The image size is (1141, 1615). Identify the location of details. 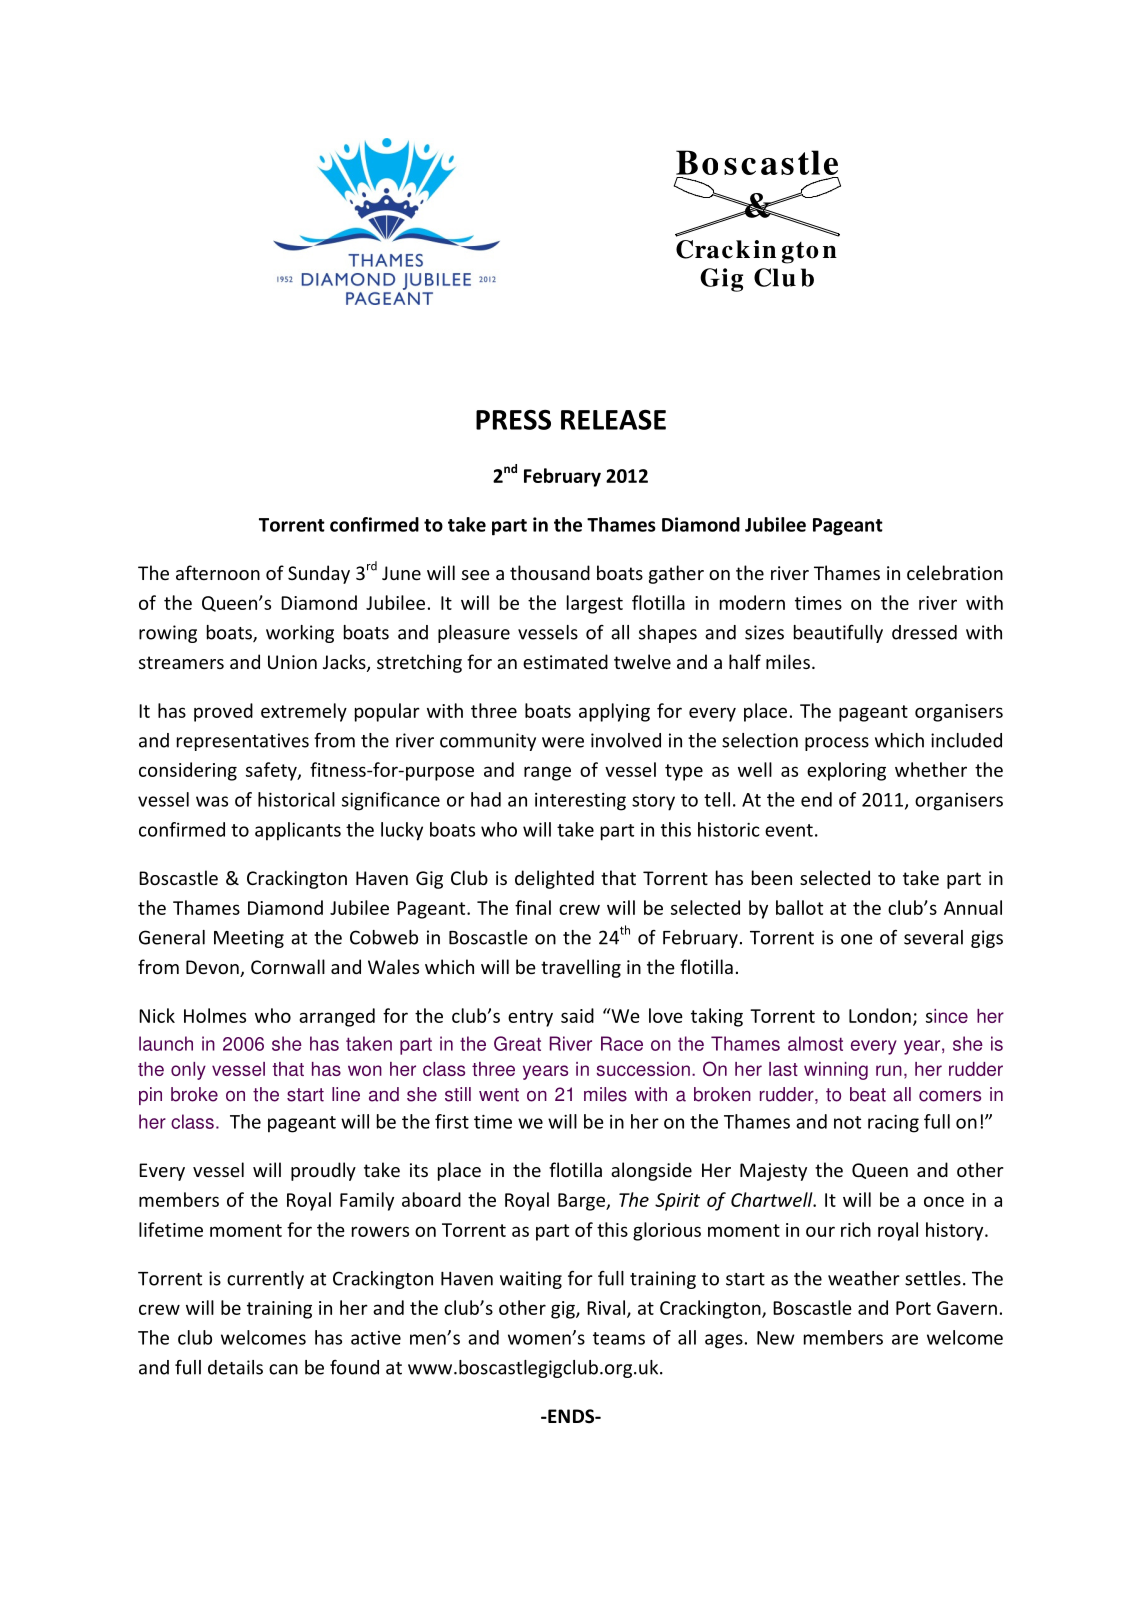
(235, 1367).
